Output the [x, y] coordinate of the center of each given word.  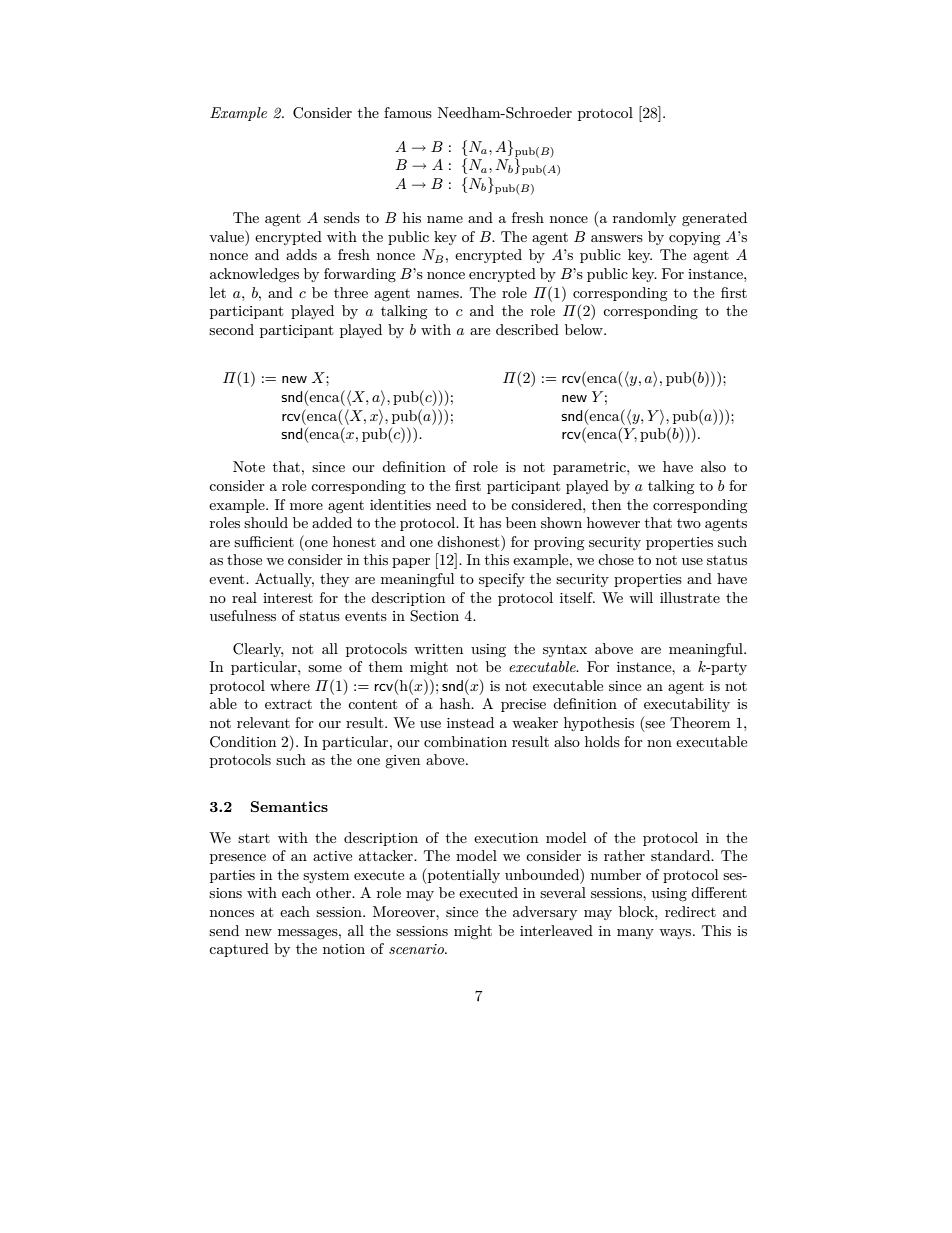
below [585, 329]
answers [617, 238]
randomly [644, 219]
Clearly [258, 650]
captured [239, 950]
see [655, 724]
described [527, 329]
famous [408, 112]
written [438, 649]
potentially [463, 876]
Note [249, 466]
